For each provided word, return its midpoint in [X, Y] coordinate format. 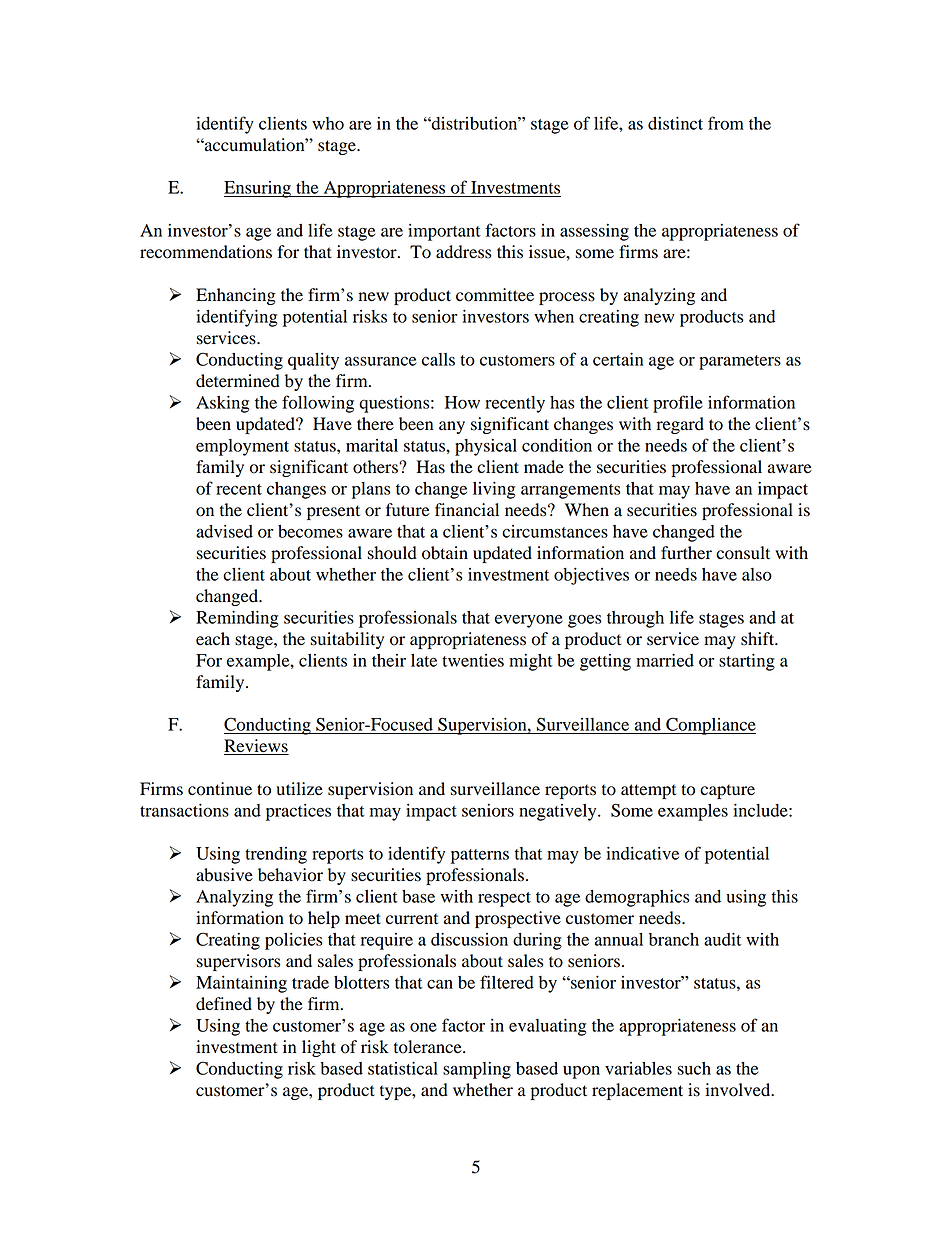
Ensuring [258, 189]
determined [238, 381]
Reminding [237, 619]
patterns [480, 856]
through [635, 619]
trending [276, 855]
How [462, 402]
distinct [675, 123]
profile [678, 404]
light [319, 1048]
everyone [529, 621]
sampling [477, 1070]
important [444, 232]
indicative [642, 853]
